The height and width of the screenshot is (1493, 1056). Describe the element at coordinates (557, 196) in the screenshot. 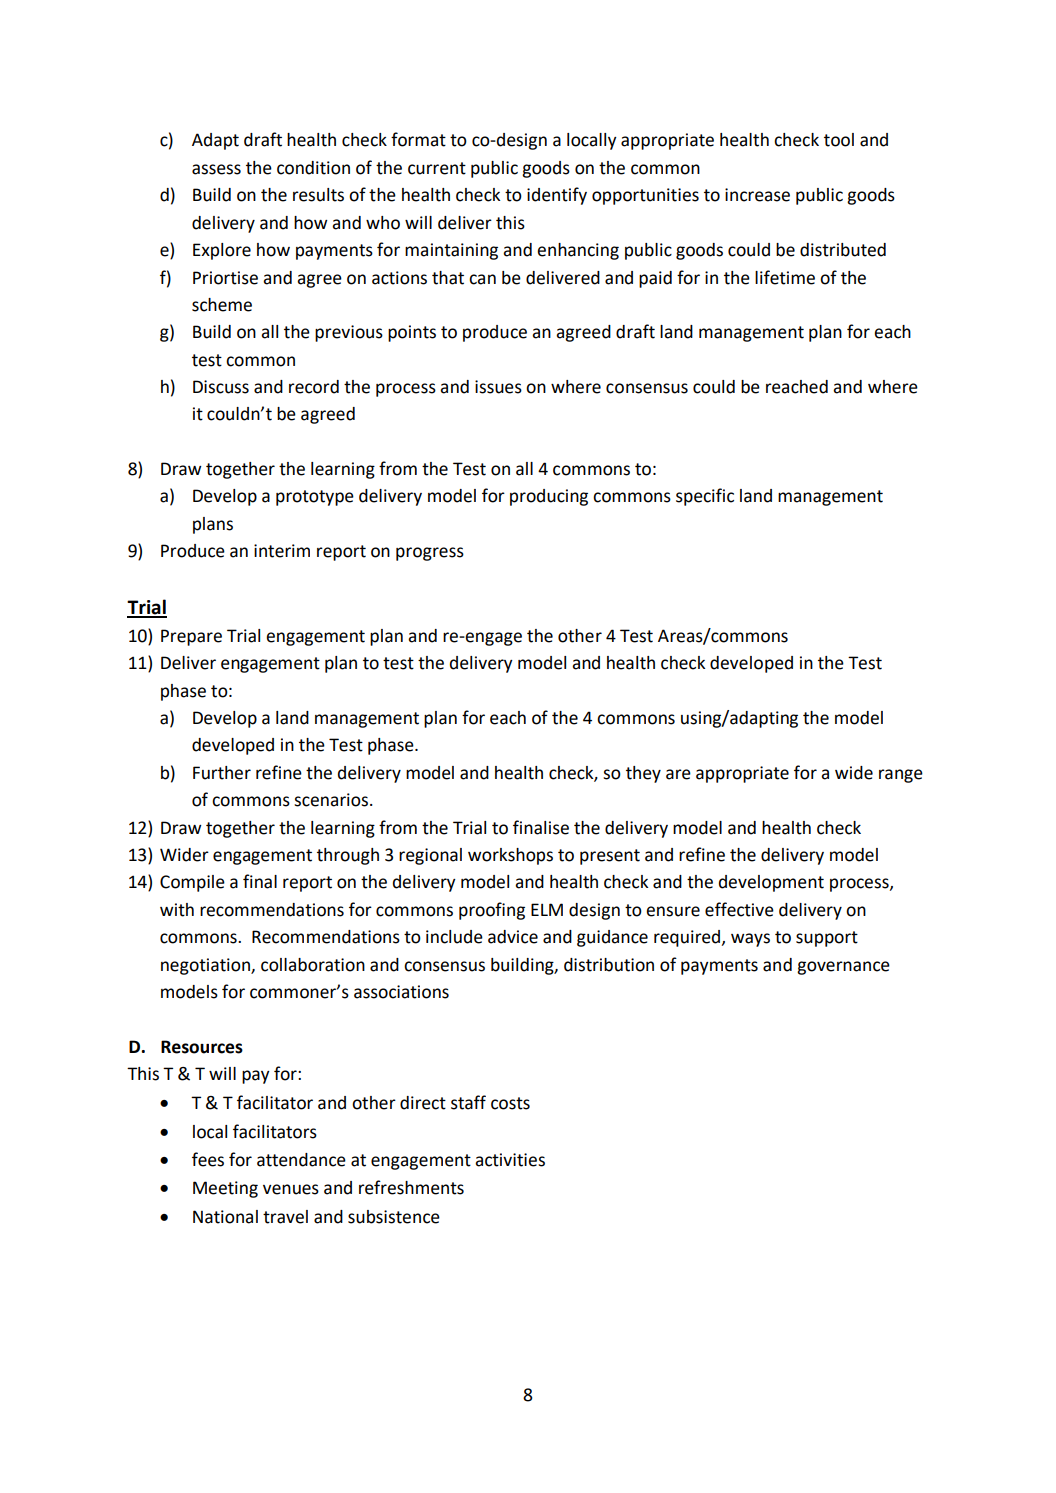

I see `identify` at that location.
